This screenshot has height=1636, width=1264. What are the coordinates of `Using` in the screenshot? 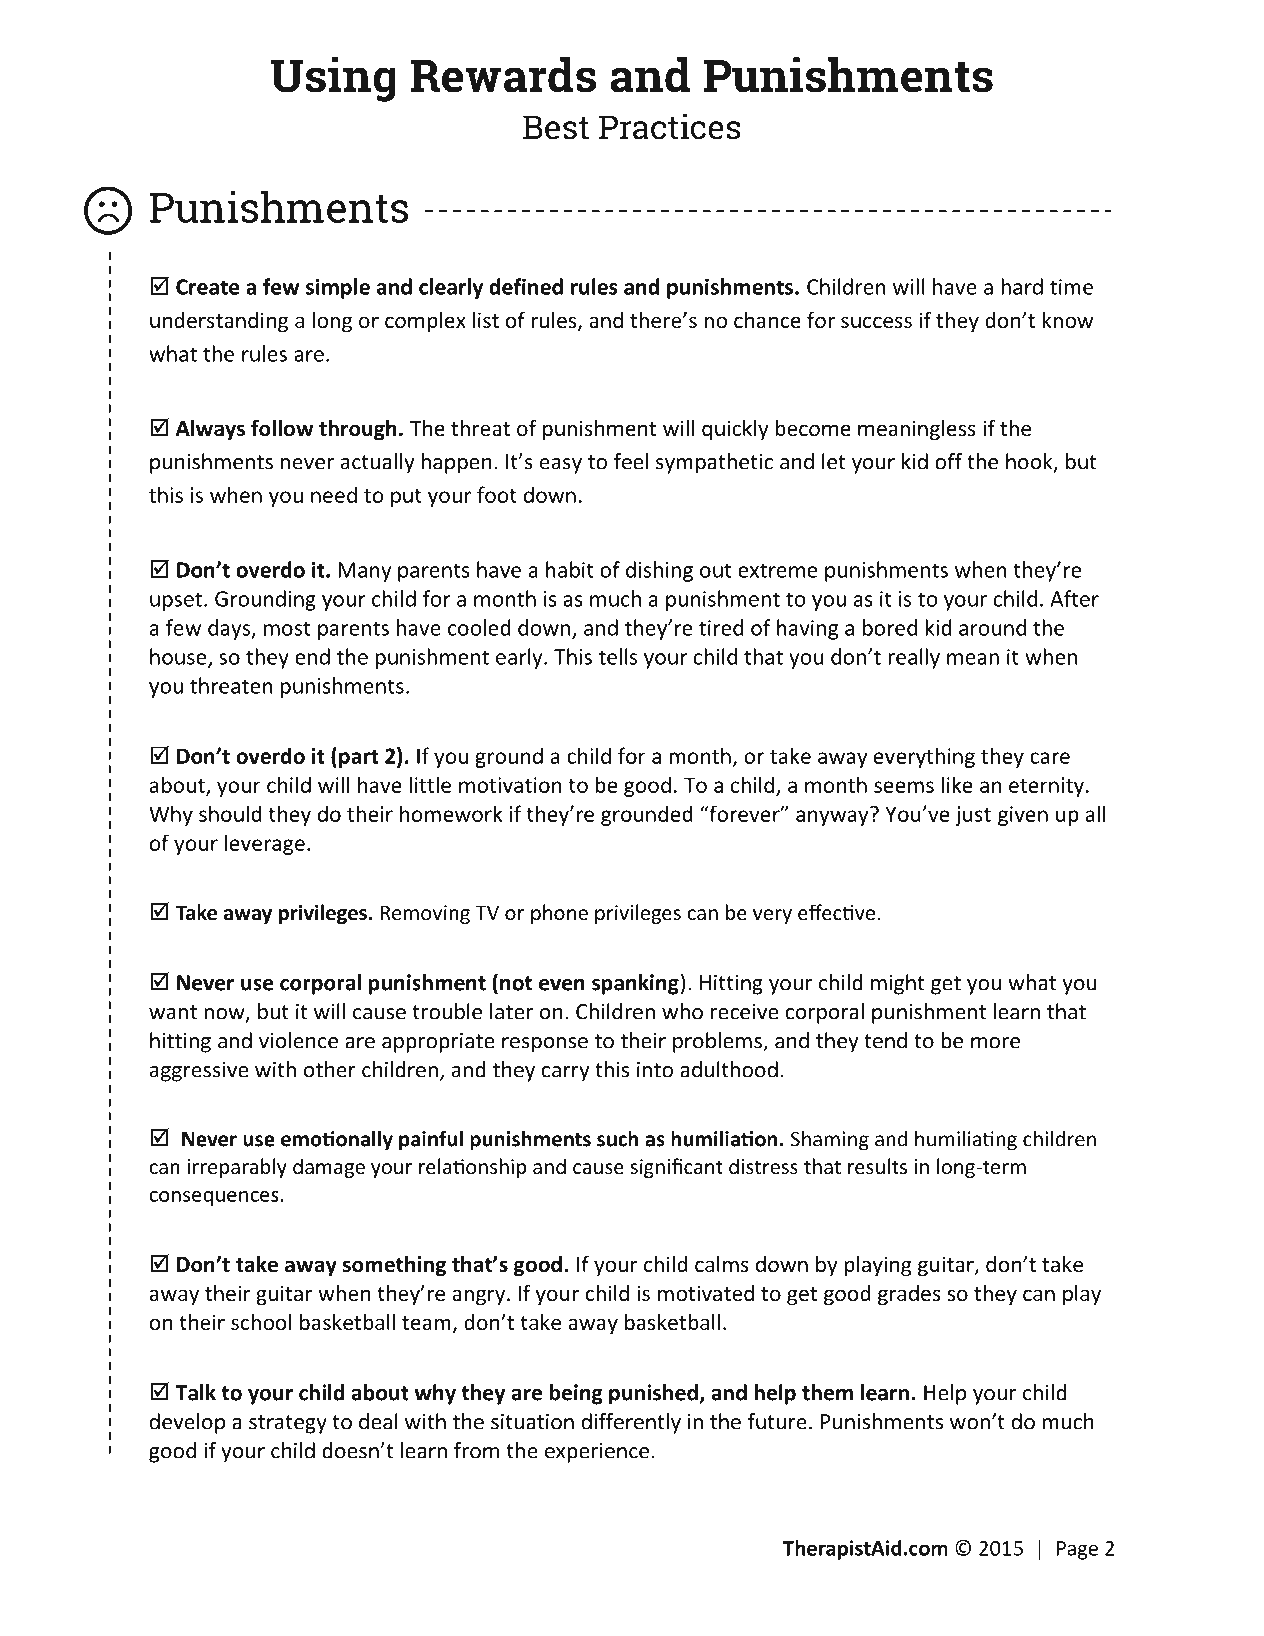 It's located at (333, 79).
